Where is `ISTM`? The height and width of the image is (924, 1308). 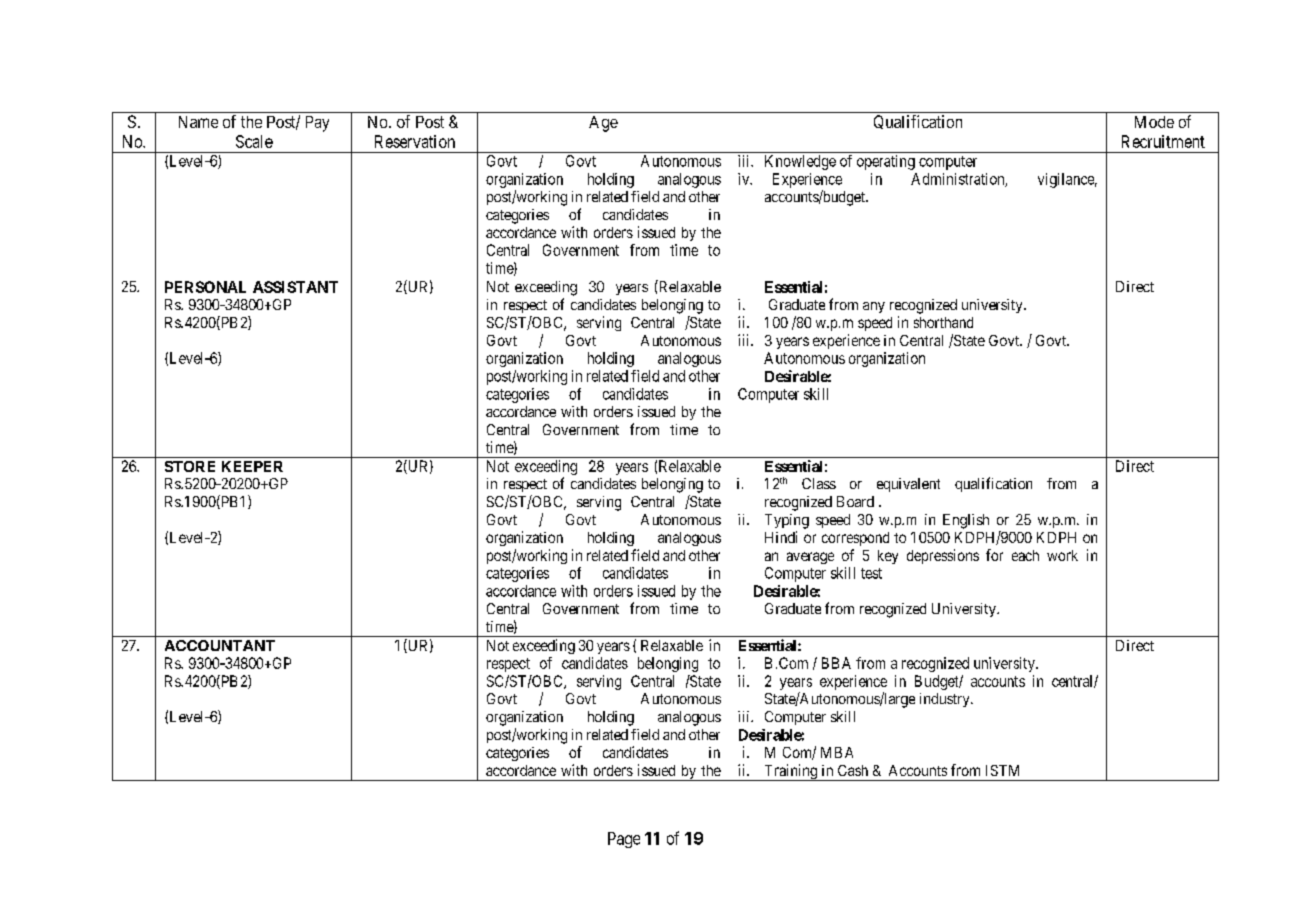
ISTM is located at coordinates (1002, 770).
